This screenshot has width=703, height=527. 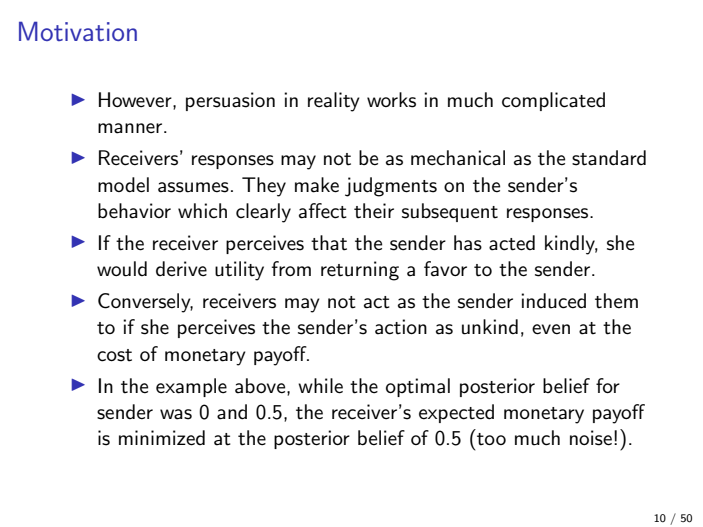 What do you see at coordinates (162, 438) in the screenshot?
I see `minimized` at bounding box center [162, 438].
